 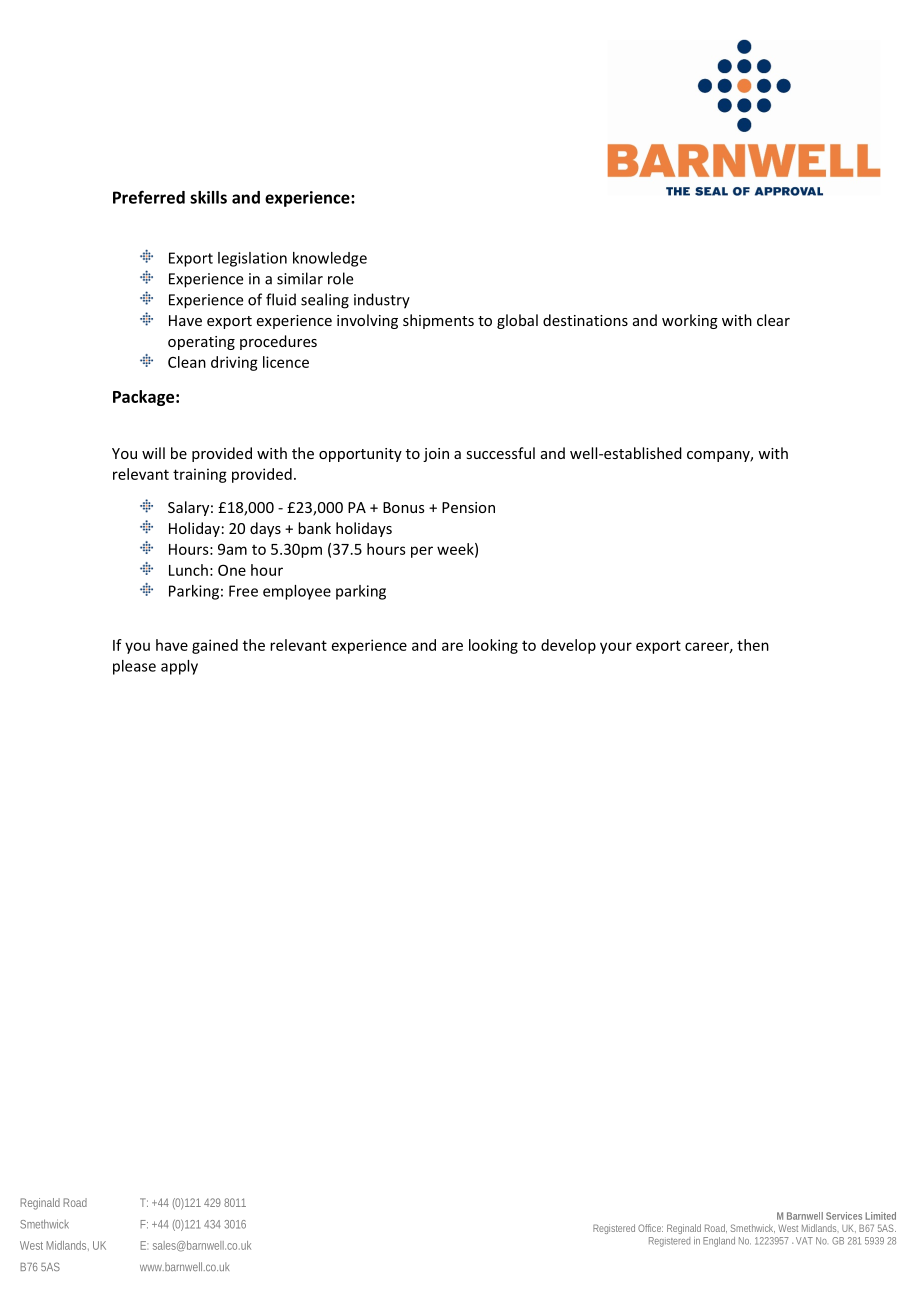 I want to click on England, so click(x=719, y=1242).
